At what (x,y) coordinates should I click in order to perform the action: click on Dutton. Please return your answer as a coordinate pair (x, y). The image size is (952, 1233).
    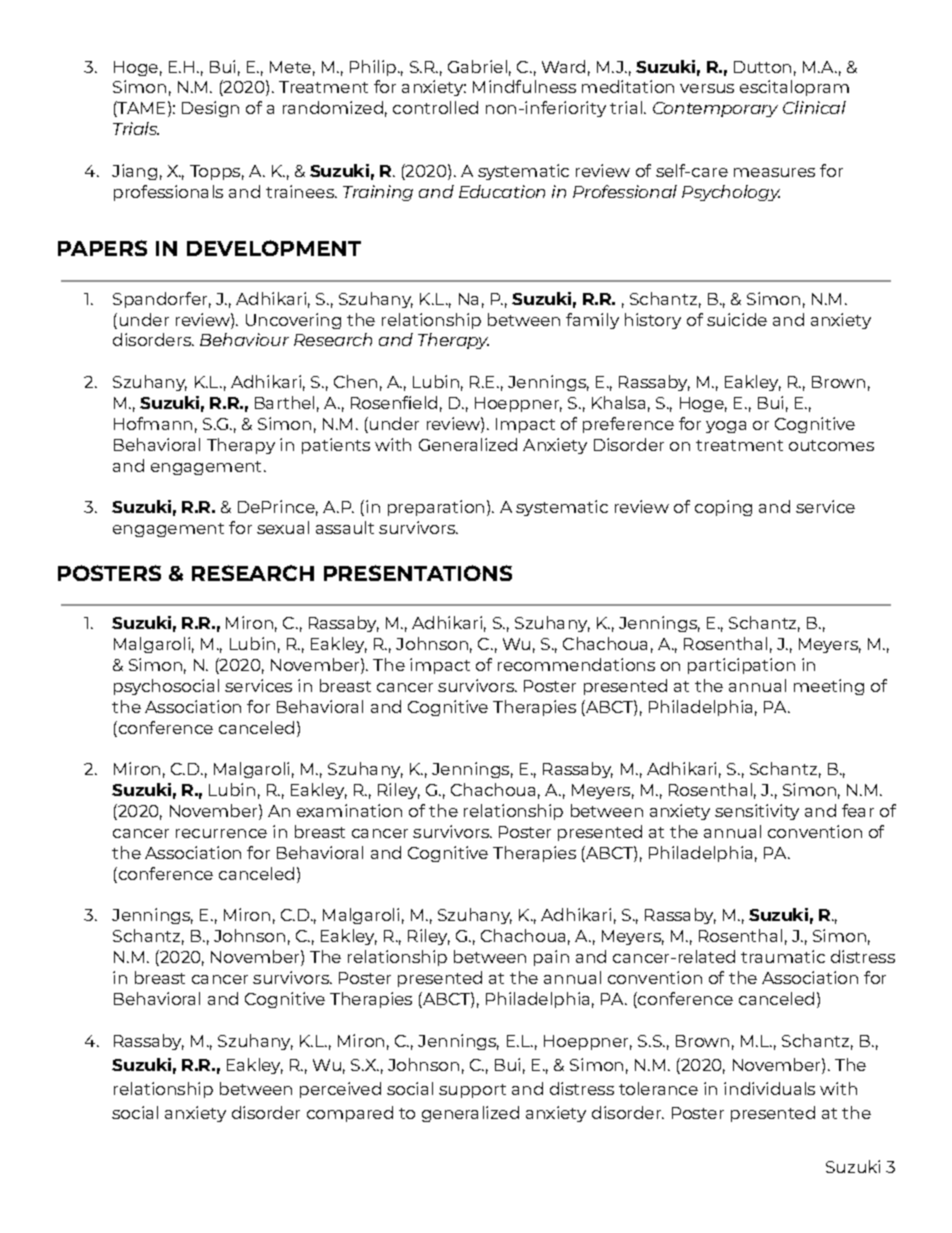
    Looking at the image, I should click on (762, 67).
